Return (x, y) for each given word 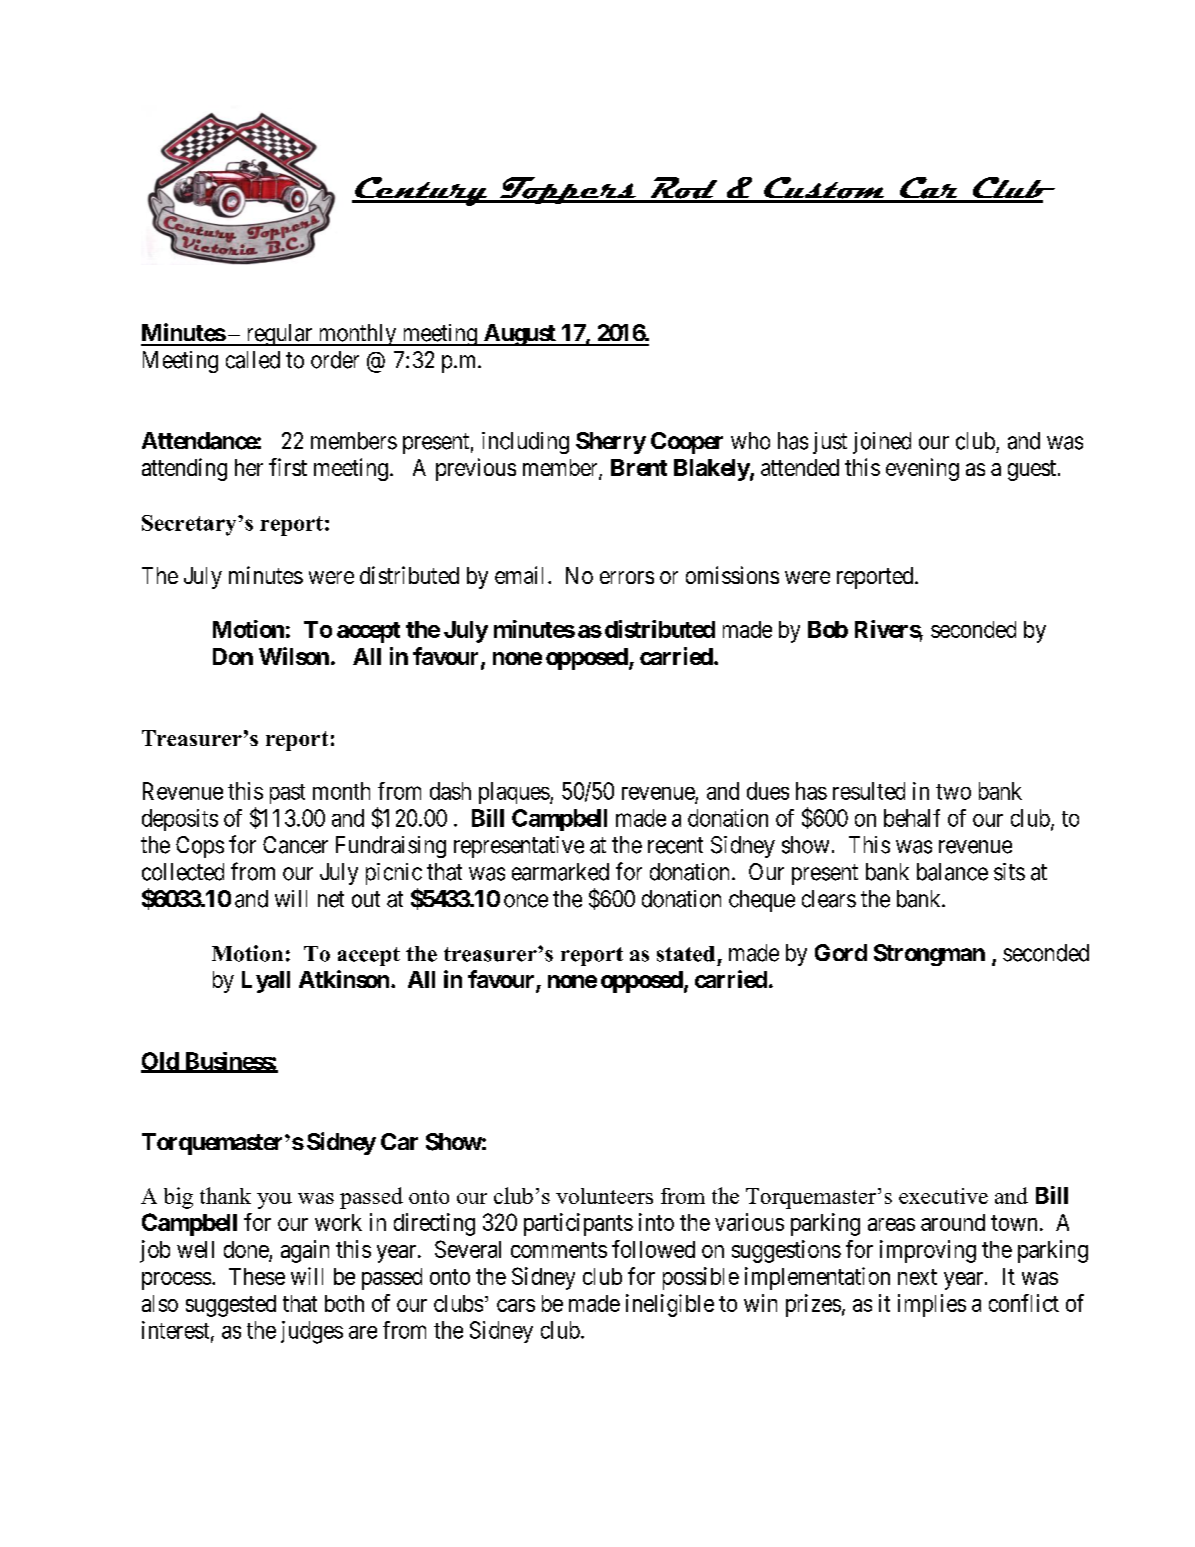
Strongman (929, 955)
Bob (828, 629)
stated (686, 954)
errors (627, 577)
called (253, 360)
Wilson (294, 656)
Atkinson (344, 979)
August (519, 335)
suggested (231, 1306)
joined (882, 443)
